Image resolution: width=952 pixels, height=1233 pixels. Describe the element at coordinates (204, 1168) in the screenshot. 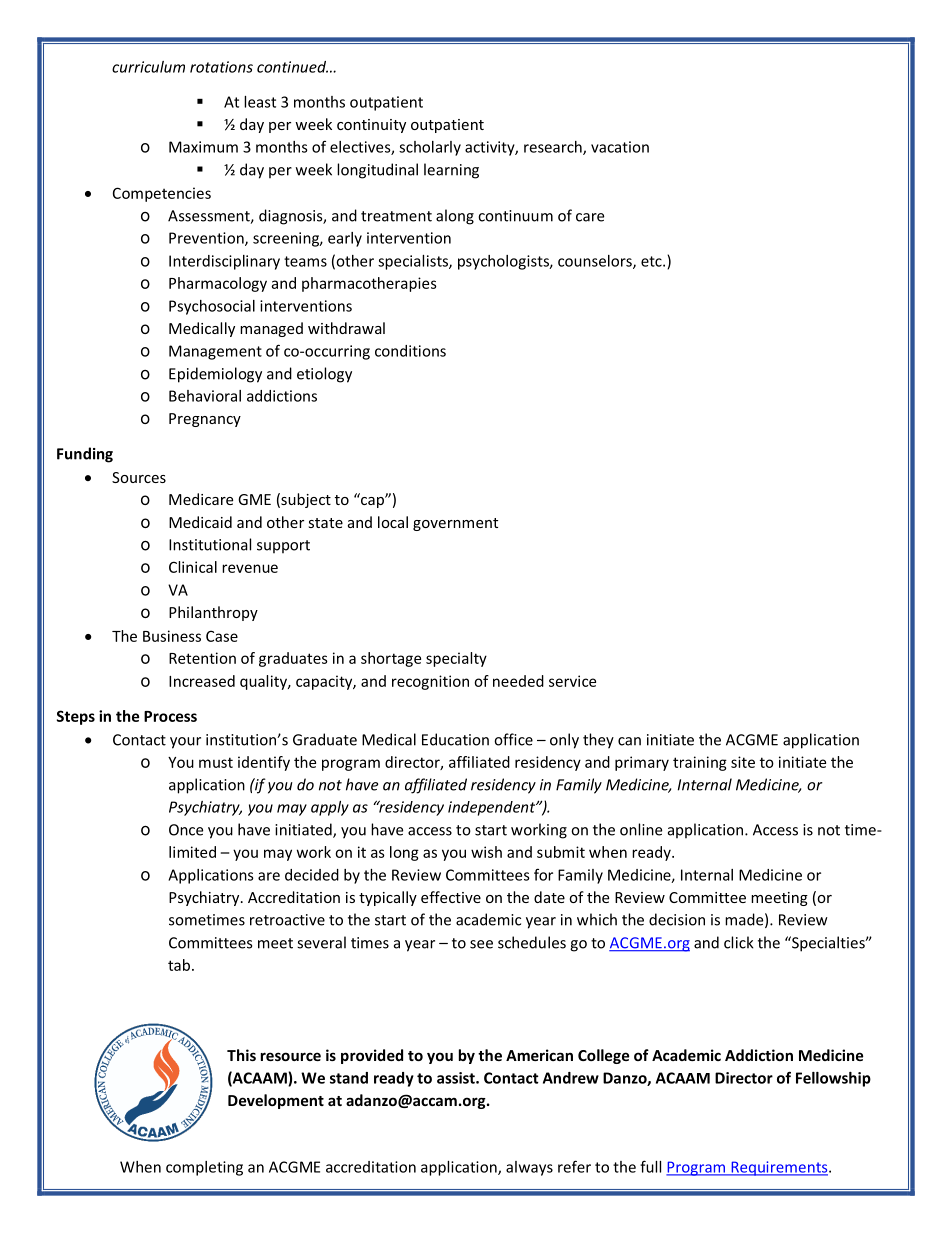

I see `completing` at that location.
